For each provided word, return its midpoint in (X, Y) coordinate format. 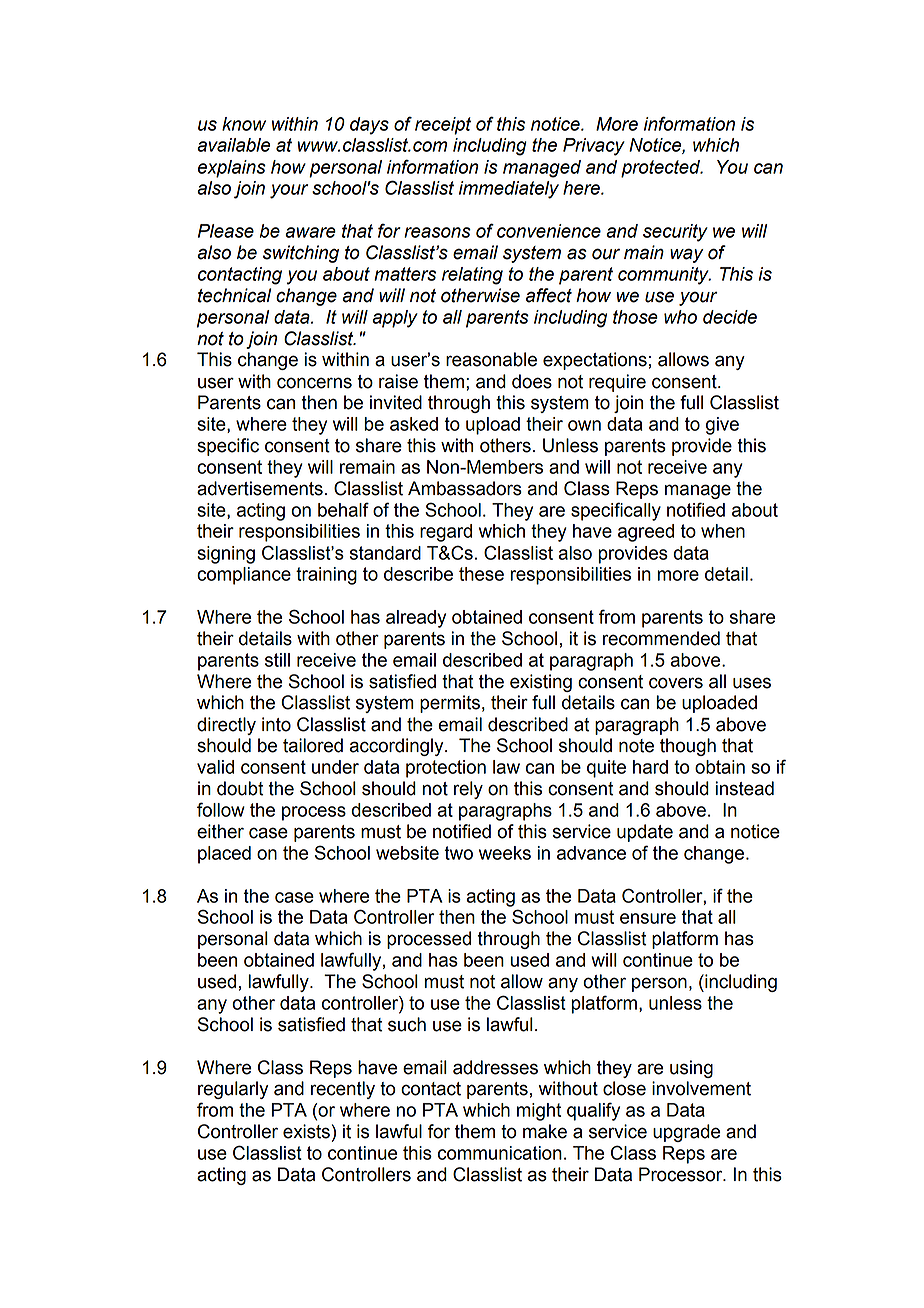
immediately (509, 190)
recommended (661, 638)
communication (500, 1153)
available (233, 145)
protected (662, 169)
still (277, 660)
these (481, 574)
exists (306, 1131)
